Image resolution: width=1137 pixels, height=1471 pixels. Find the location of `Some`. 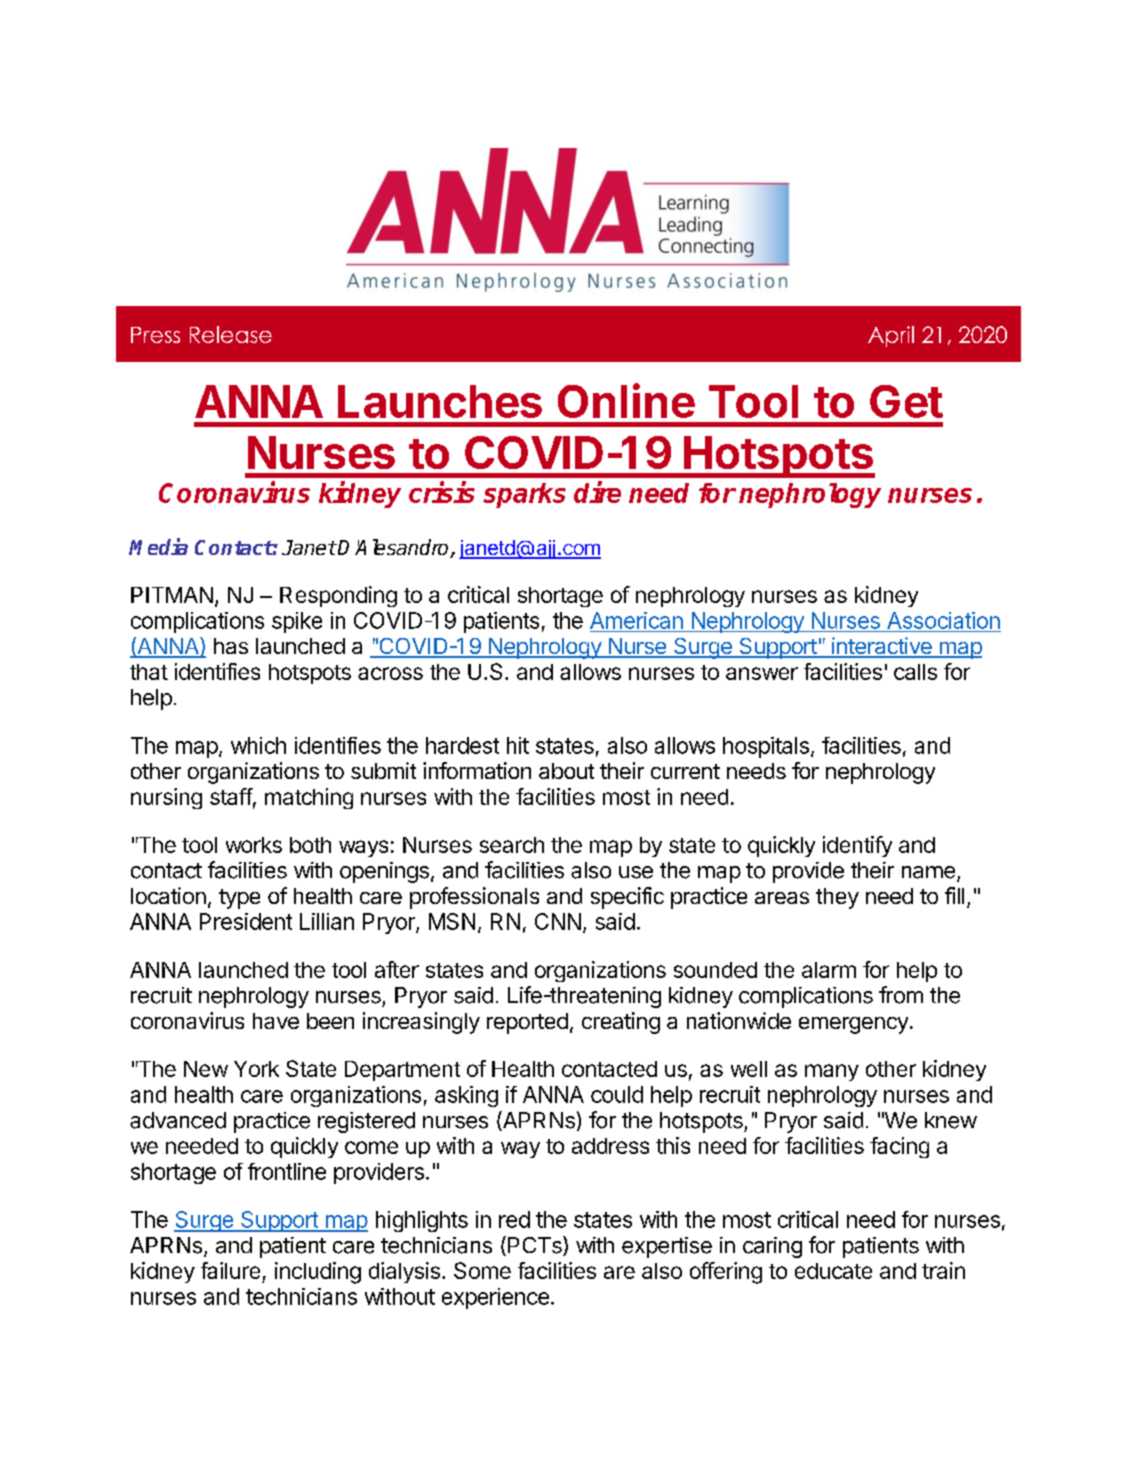

Some is located at coordinates (482, 1270).
